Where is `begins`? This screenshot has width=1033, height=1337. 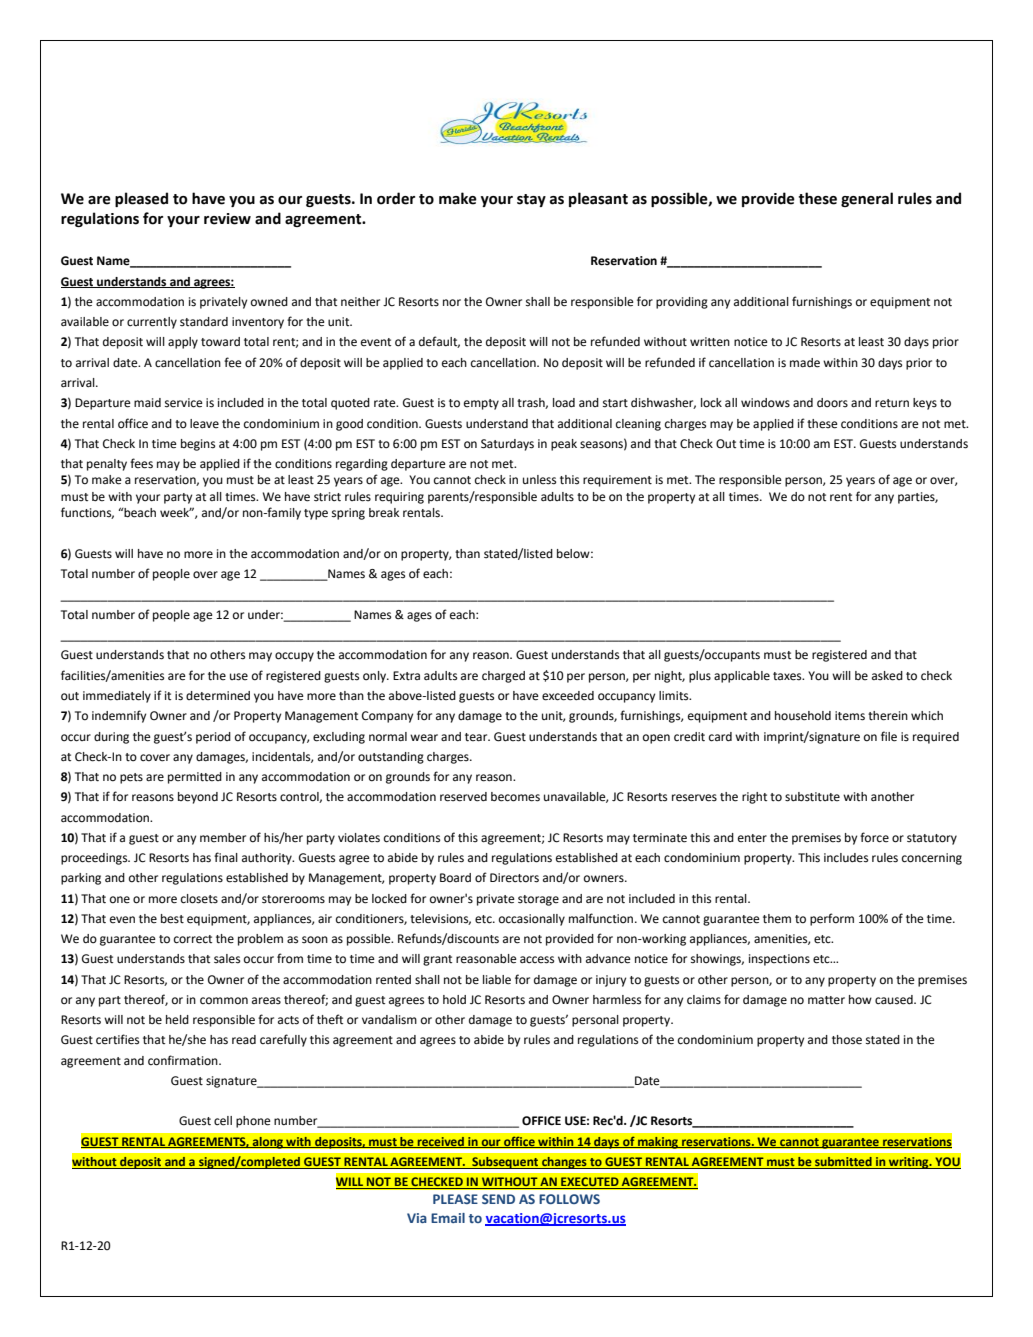
begins is located at coordinates (198, 445).
